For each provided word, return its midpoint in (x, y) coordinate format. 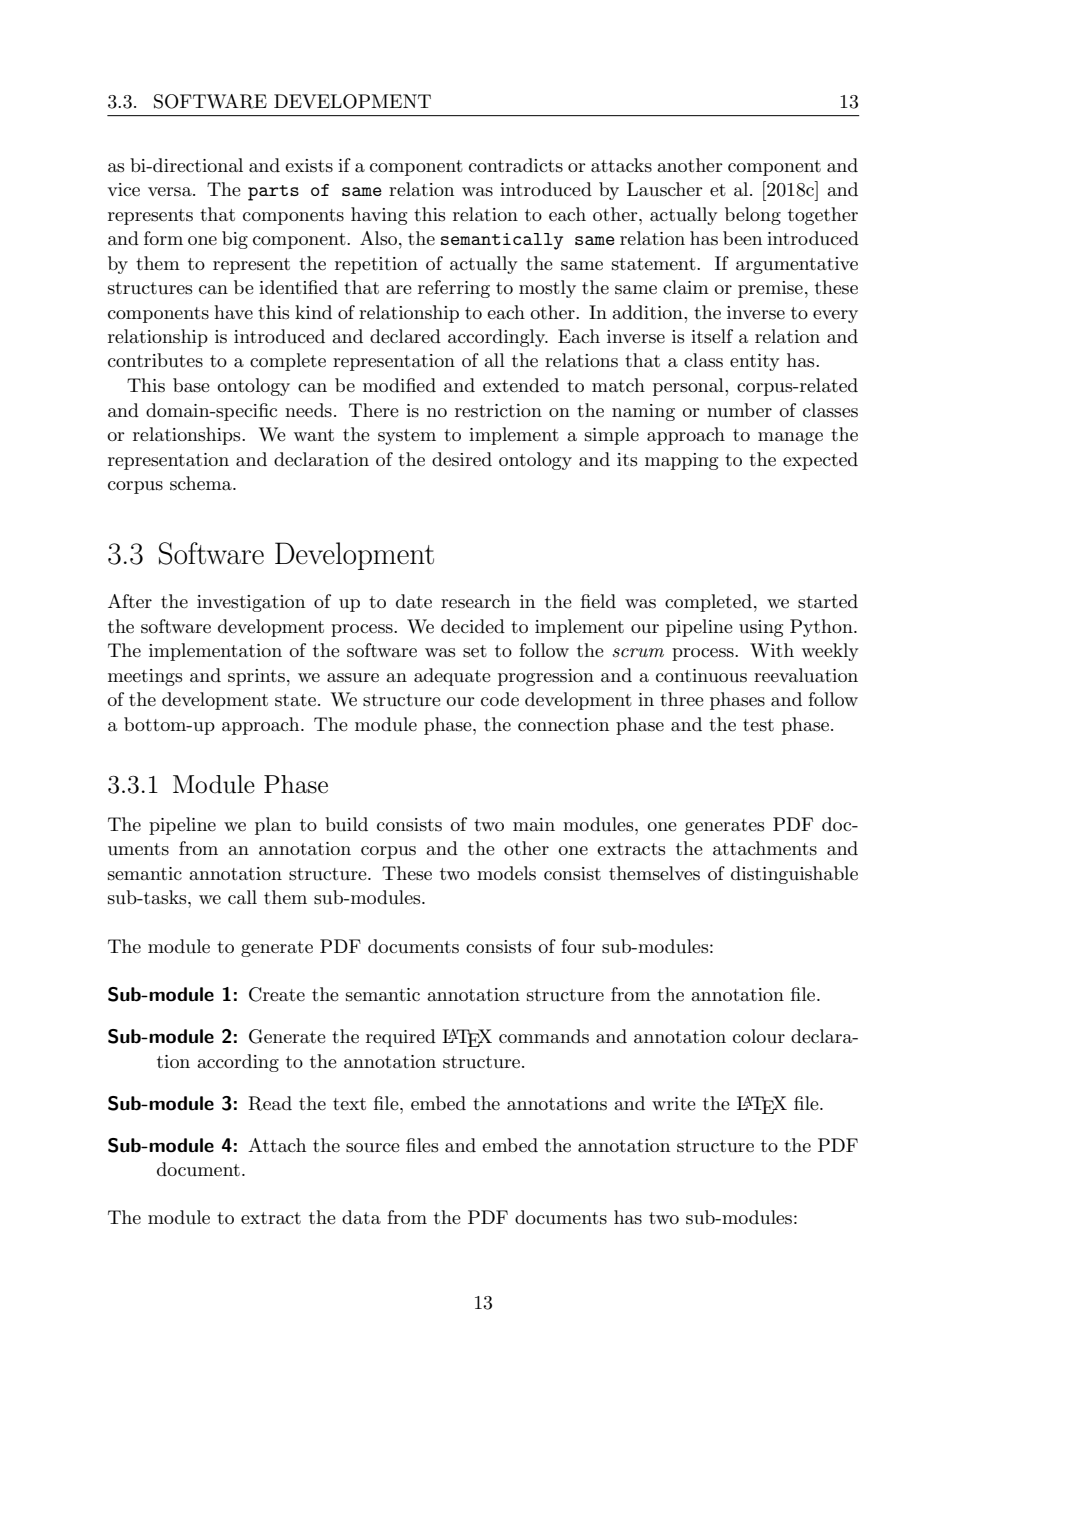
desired (462, 459)
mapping (681, 461)
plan (273, 826)
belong (753, 216)
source (373, 1148)
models (506, 873)
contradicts (516, 165)
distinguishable (794, 875)
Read (270, 1103)
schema (202, 483)
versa (171, 192)
